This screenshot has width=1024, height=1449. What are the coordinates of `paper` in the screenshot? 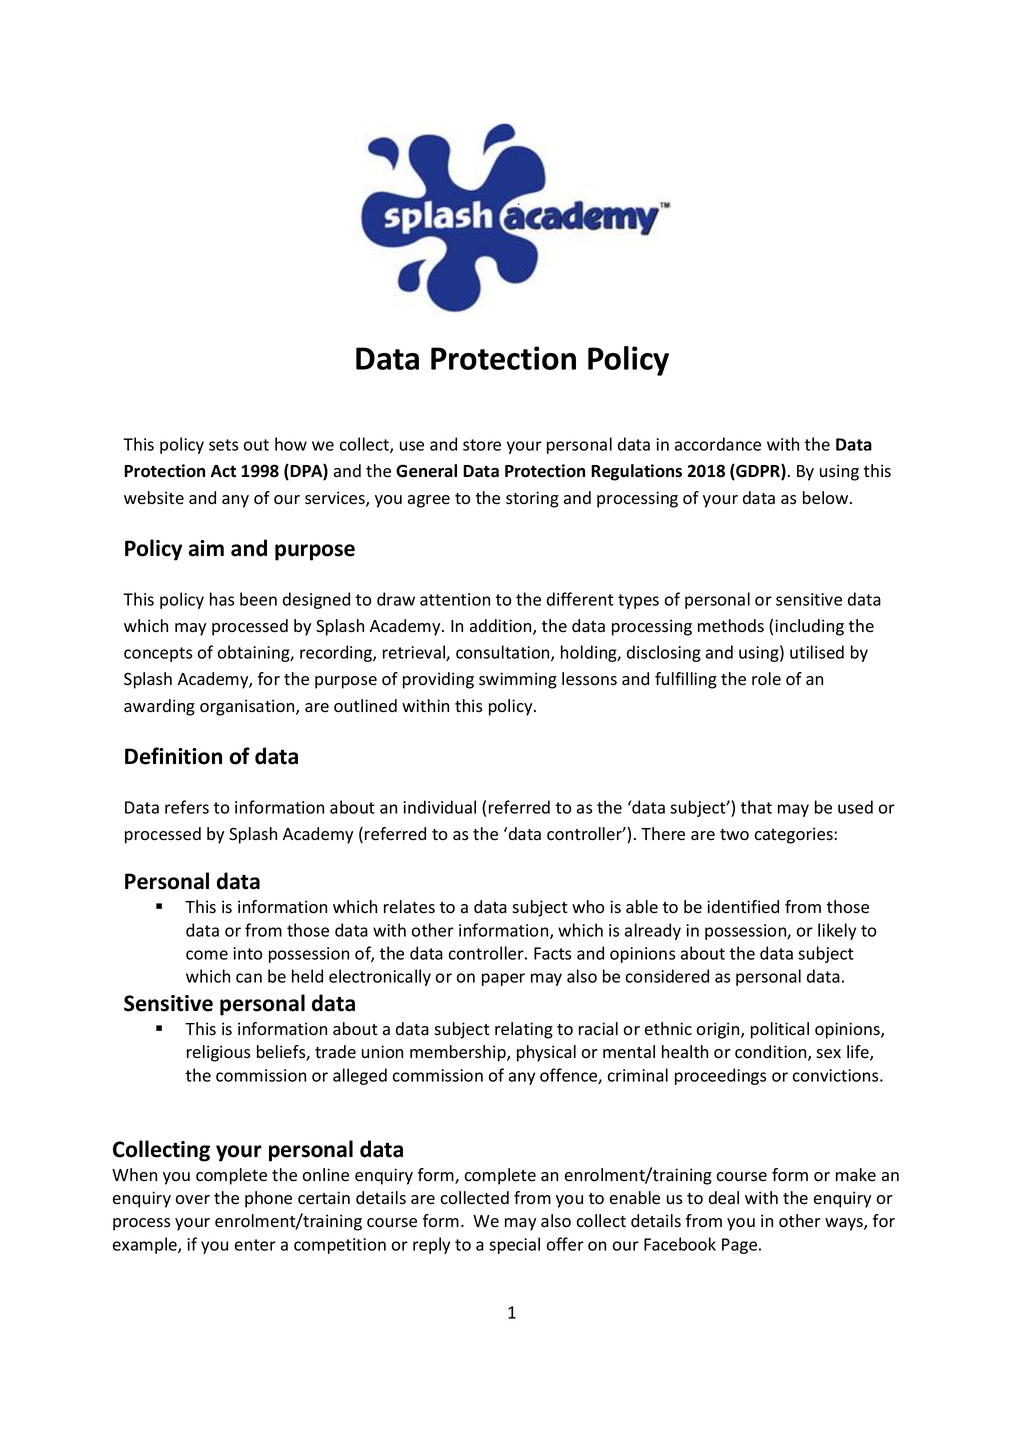 It's located at (503, 979).
